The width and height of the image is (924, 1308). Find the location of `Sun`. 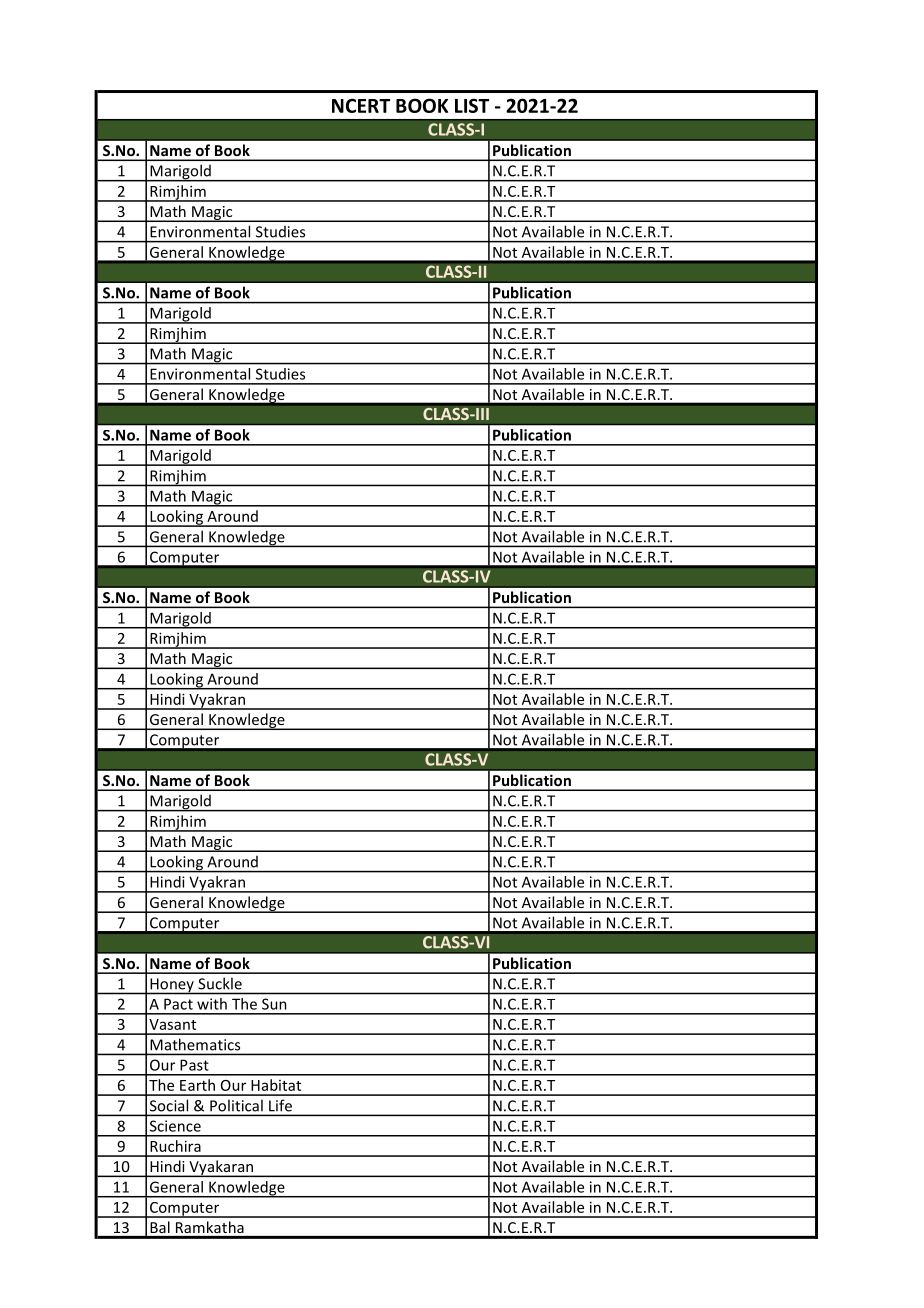

Sun is located at coordinates (274, 1004).
